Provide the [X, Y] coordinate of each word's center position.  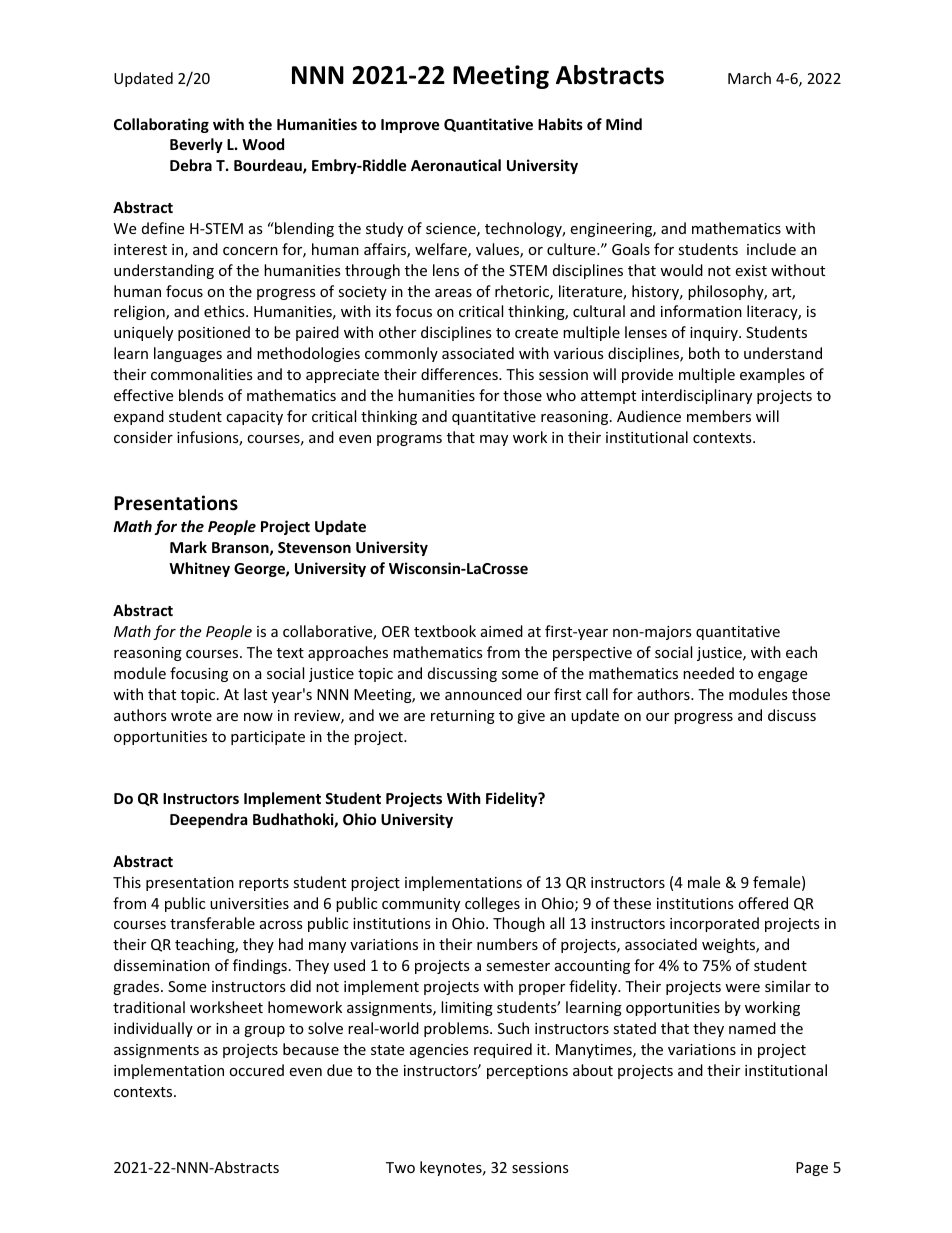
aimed [502, 631]
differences [460, 374]
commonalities [202, 374]
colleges [492, 904]
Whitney [199, 569]
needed [708, 673]
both [704, 353]
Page [812, 1169]
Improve [410, 126]
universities [249, 903]
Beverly [196, 145]
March [749, 78]
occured [256, 1070]
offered [763, 903]
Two [400, 1167]
